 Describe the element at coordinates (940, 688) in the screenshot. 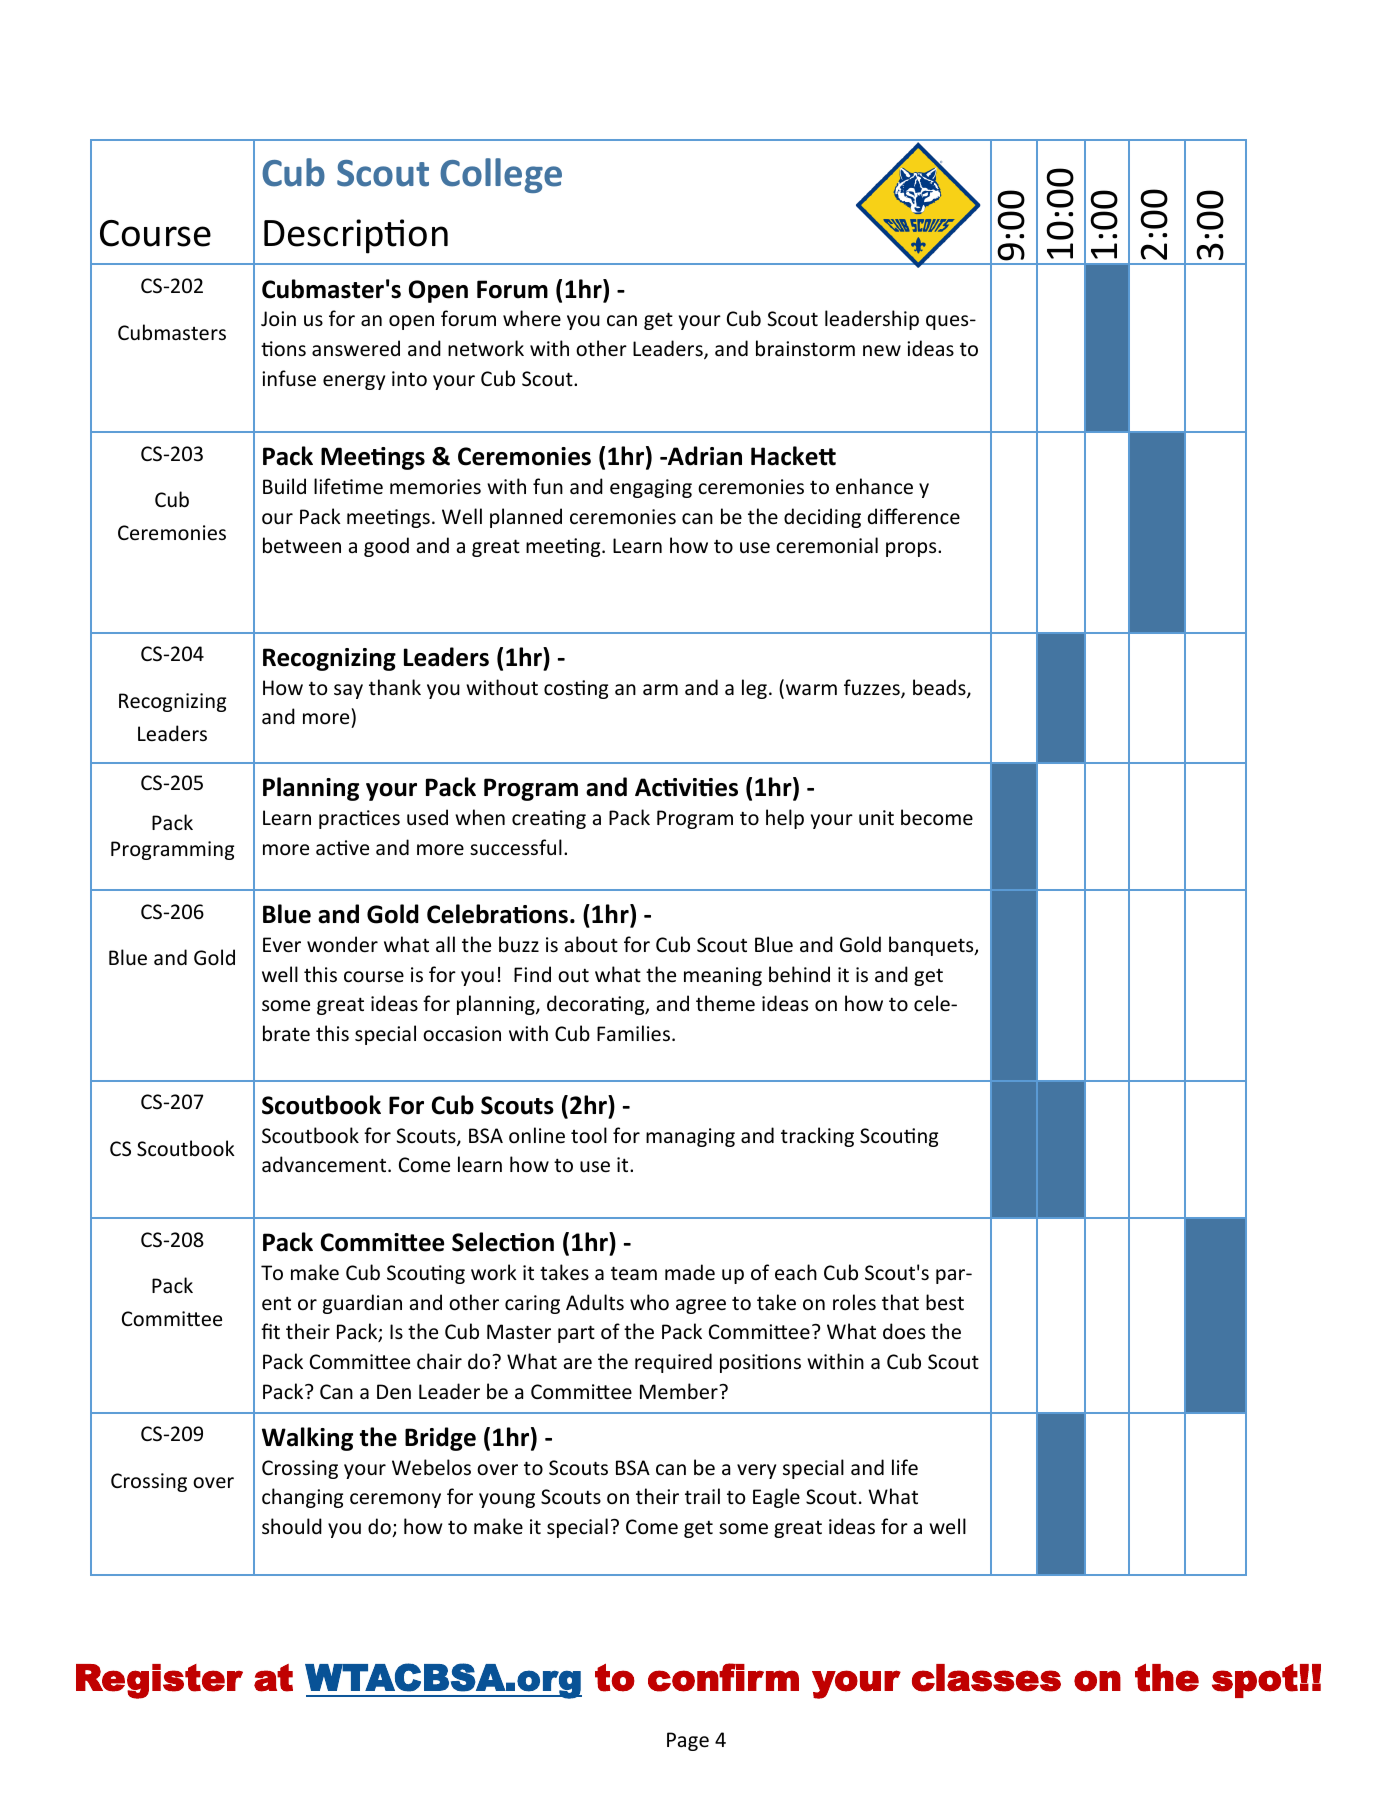

I see `beads` at that location.
